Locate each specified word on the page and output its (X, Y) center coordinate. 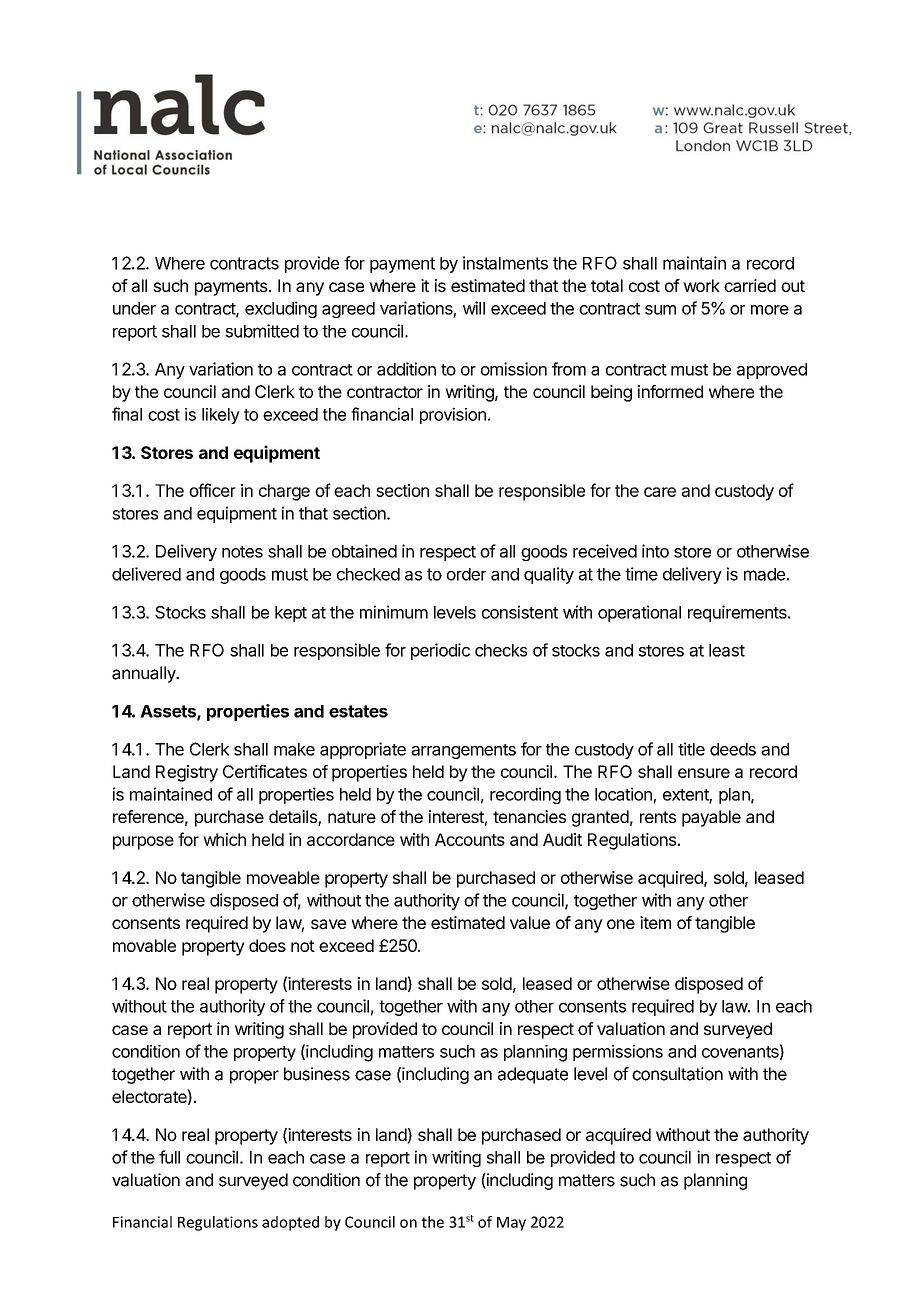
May (511, 1224)
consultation (677, 1074)
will (474, 308)
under (134, 308)
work (701, 285)
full (169, 1157)
